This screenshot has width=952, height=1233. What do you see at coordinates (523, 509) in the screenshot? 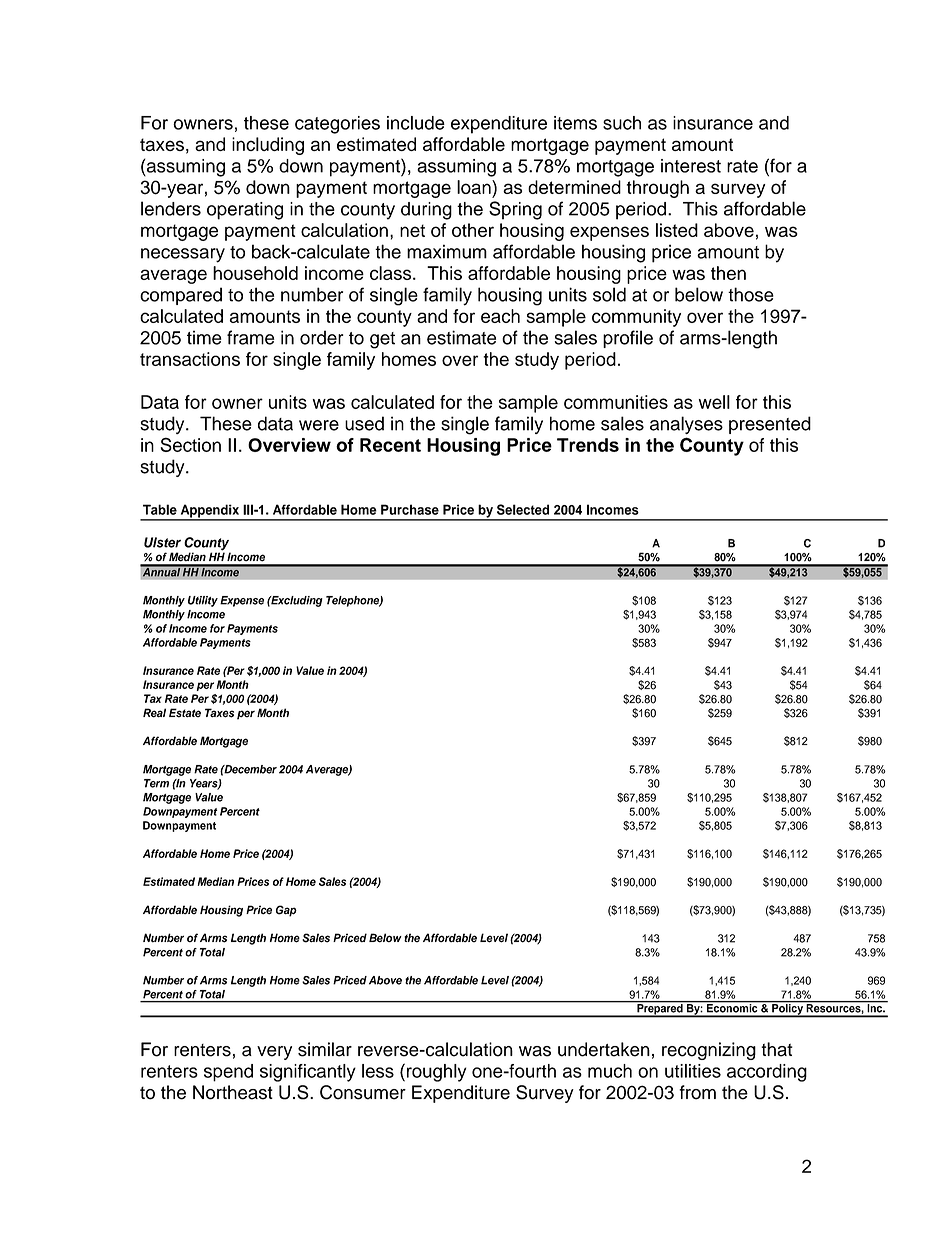
I see `Selected` at bounding box center [523, 509].
